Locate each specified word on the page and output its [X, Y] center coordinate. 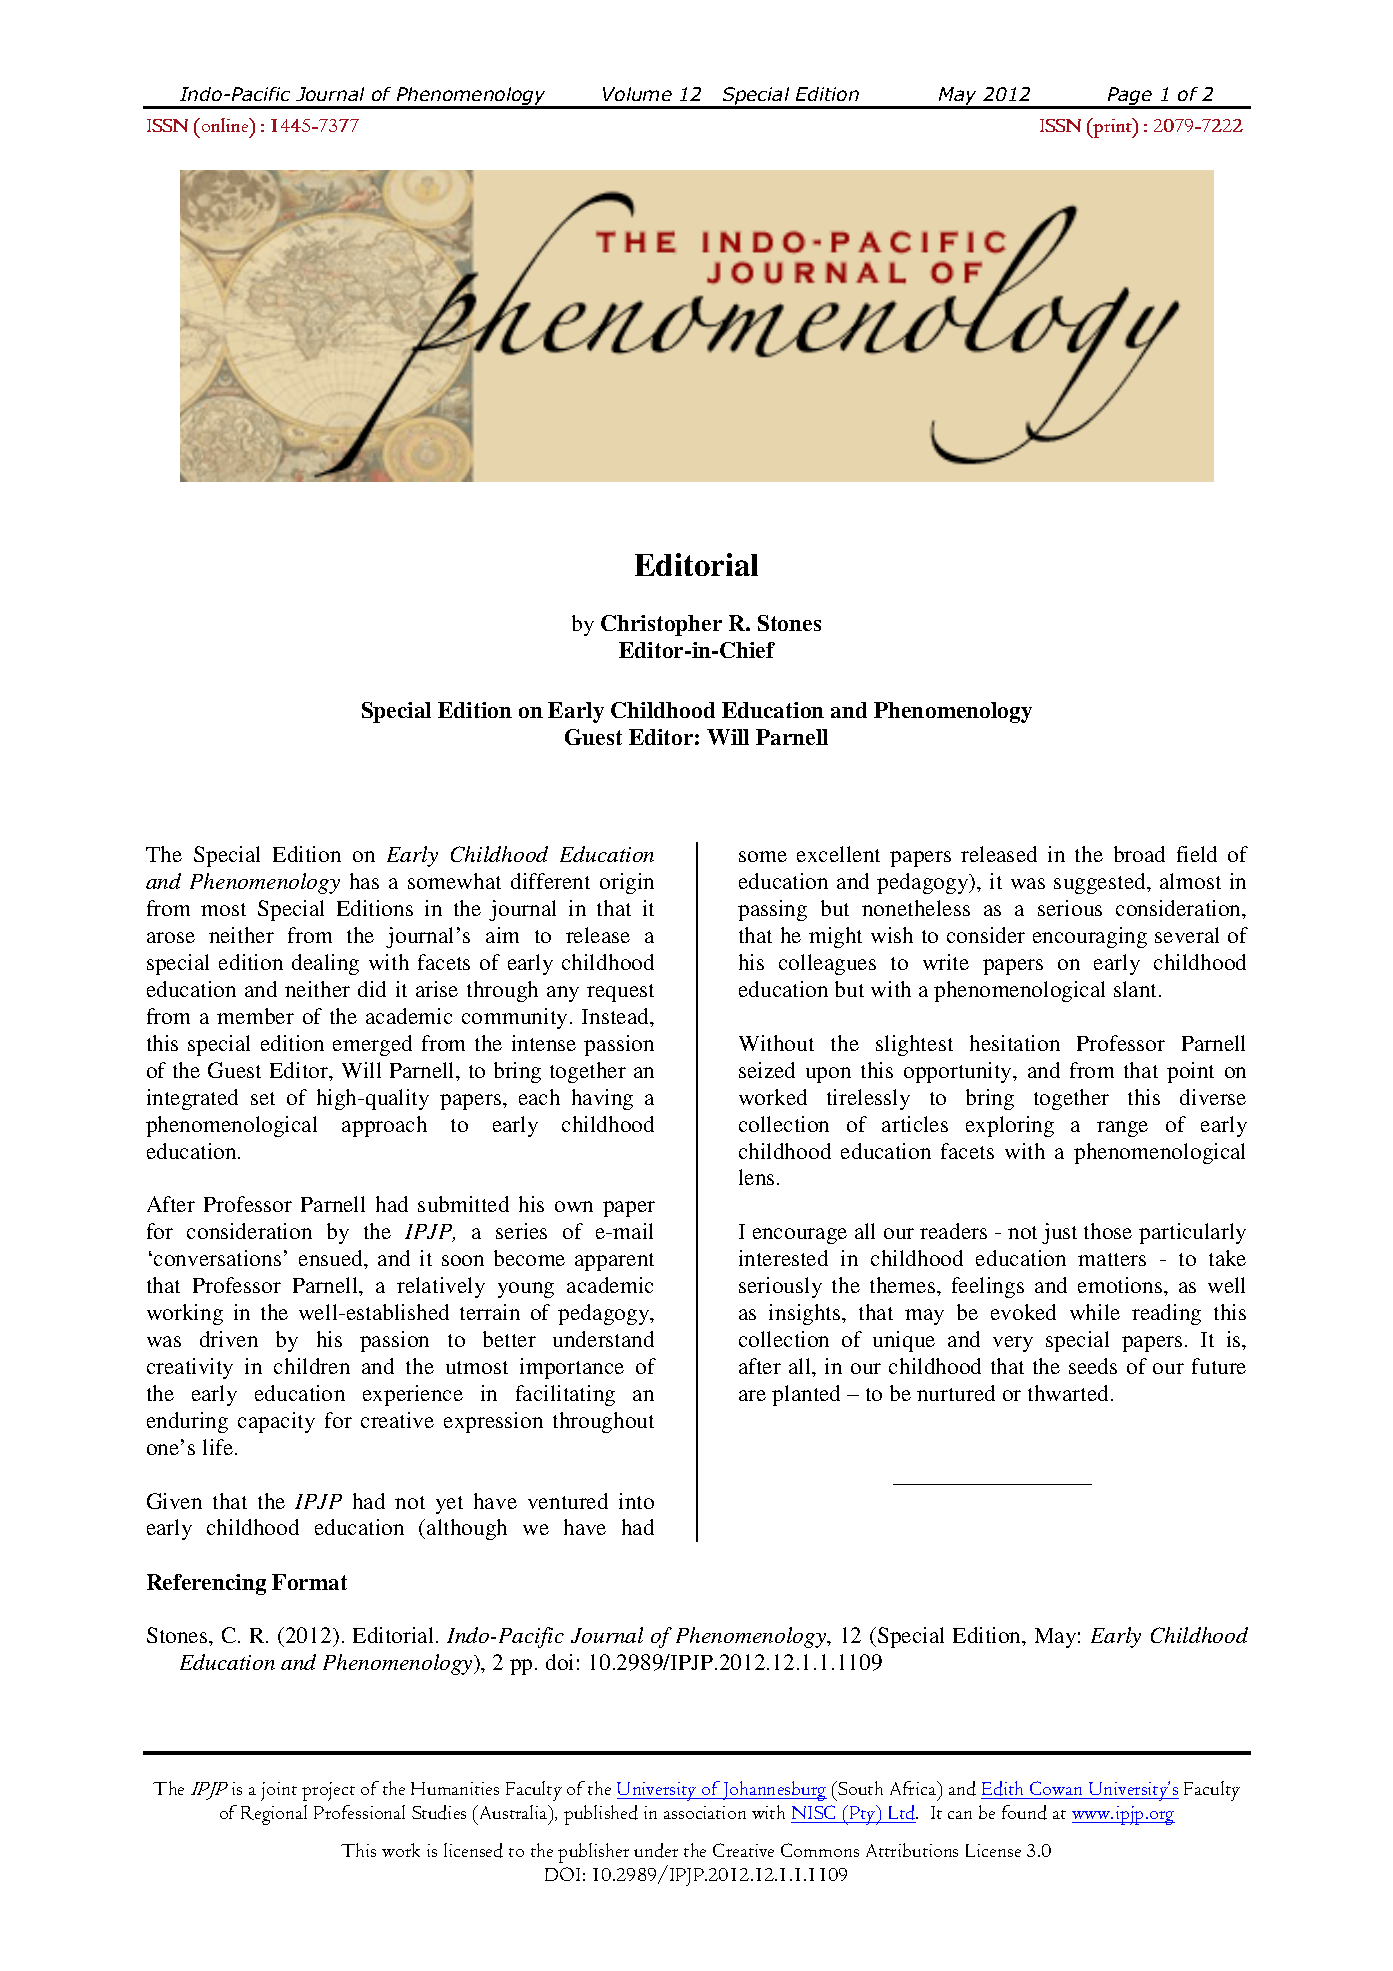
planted [806, 1395]
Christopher [661, 625]
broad [1139, 854]
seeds [1093, 1366]
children [312, 1366]
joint [279, 1791]
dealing [325, 964]
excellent [838, 854]
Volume [637, 94]
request [620, 993]
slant [1137, 989]
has [364, 881]
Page [1130, 97]
